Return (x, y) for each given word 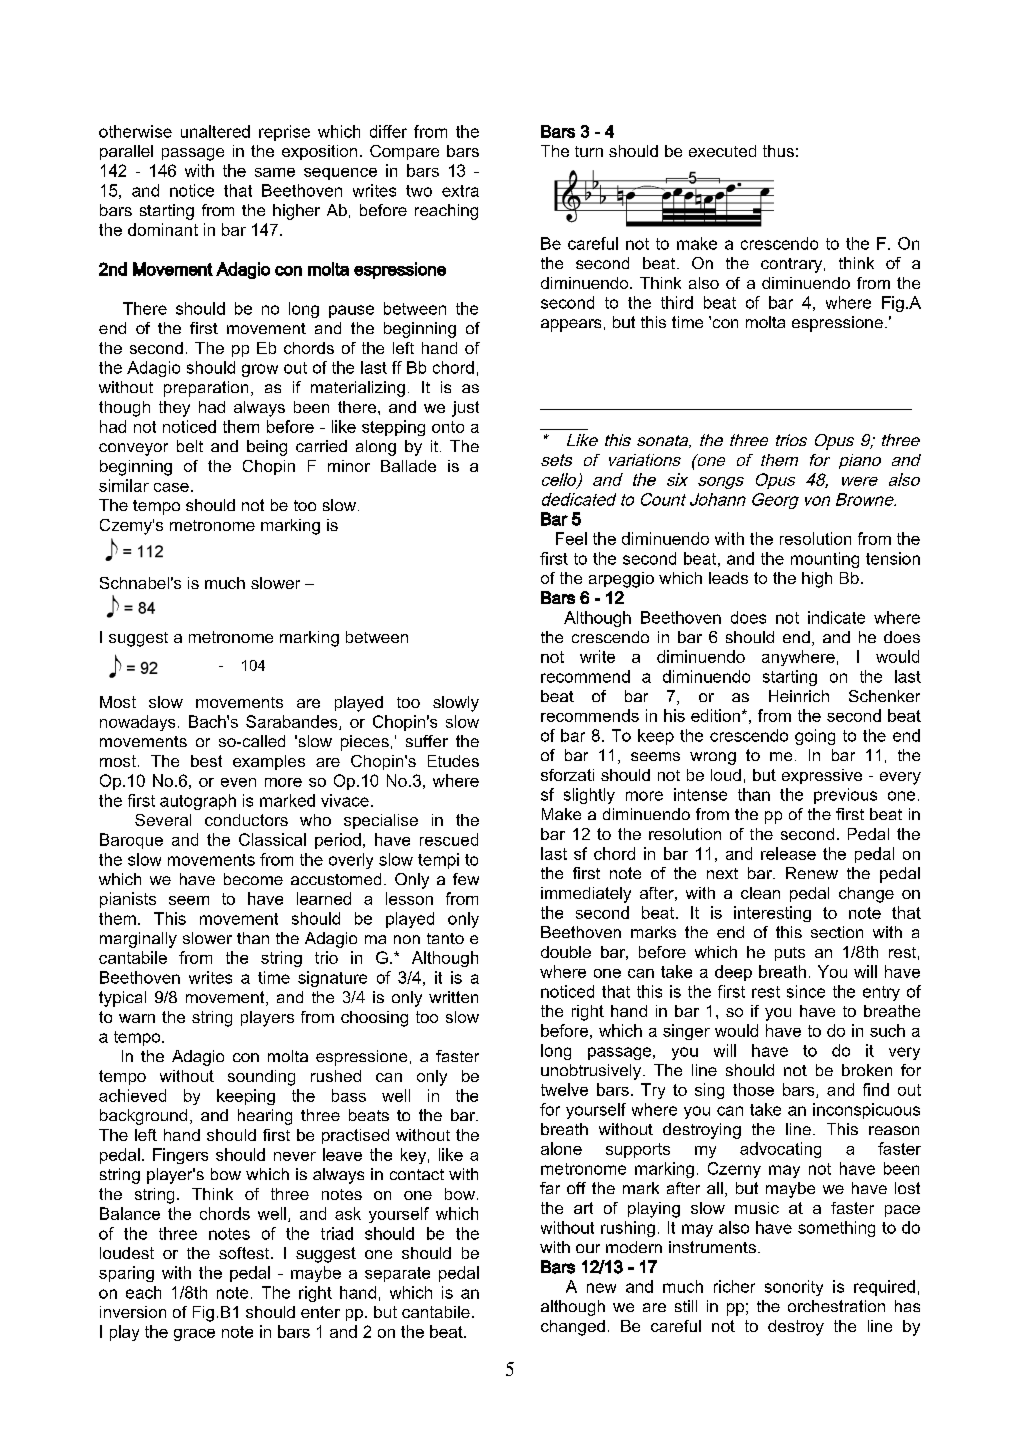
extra (460, 191)
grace (194, 1335)
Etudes (453, 761)
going (815, 737)
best (206, 761)
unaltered (215, 131)
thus (778, 151)
